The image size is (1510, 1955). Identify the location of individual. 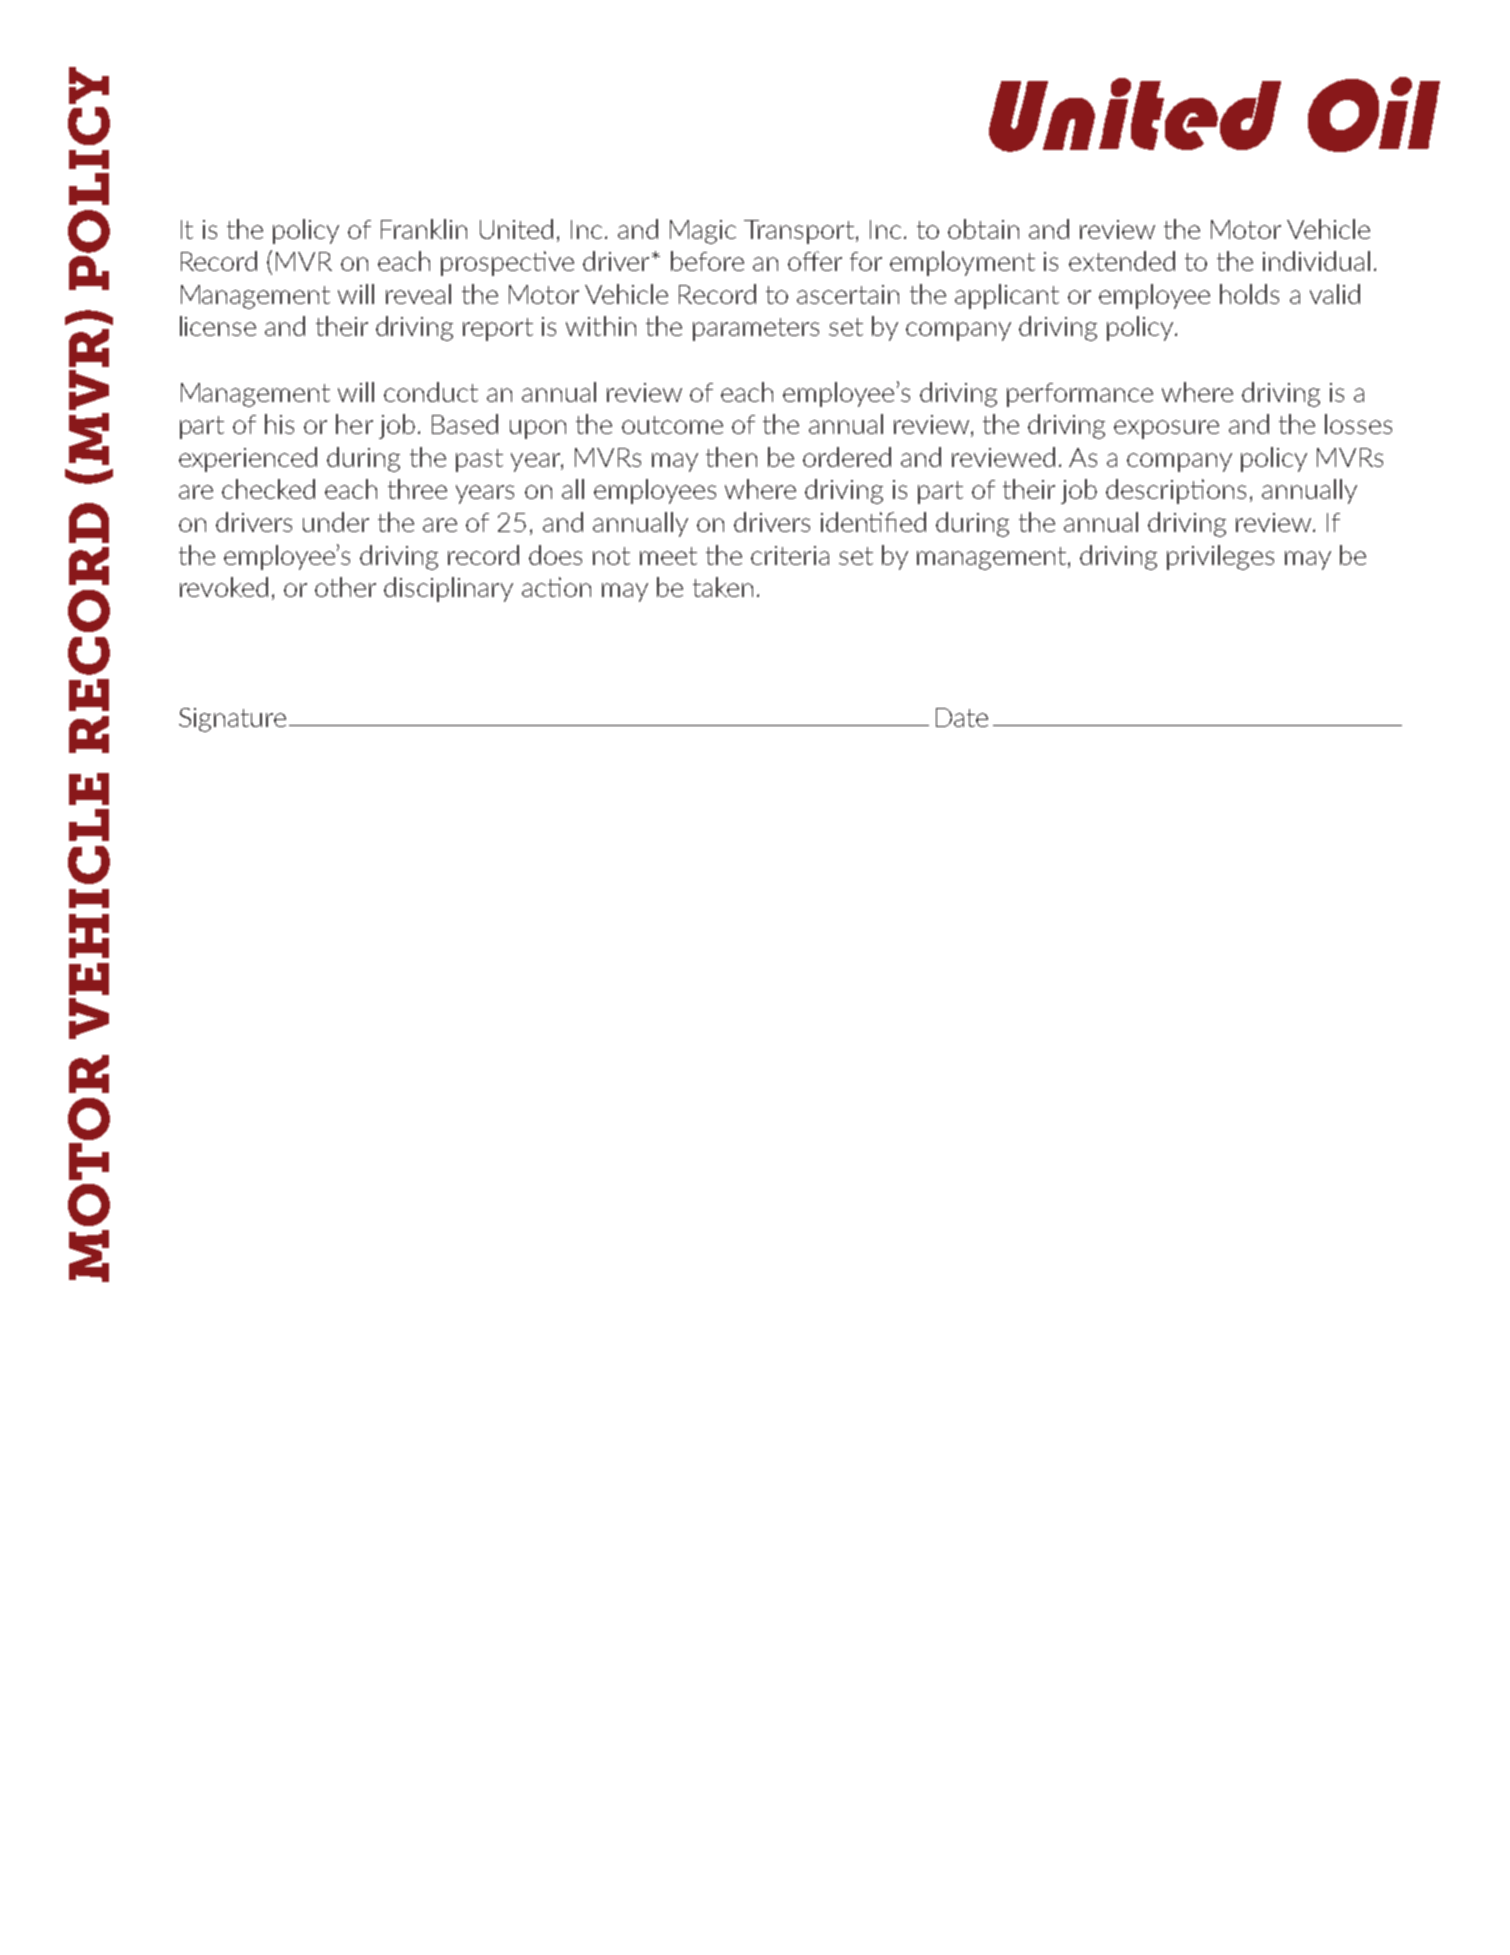
(1316, 261).
